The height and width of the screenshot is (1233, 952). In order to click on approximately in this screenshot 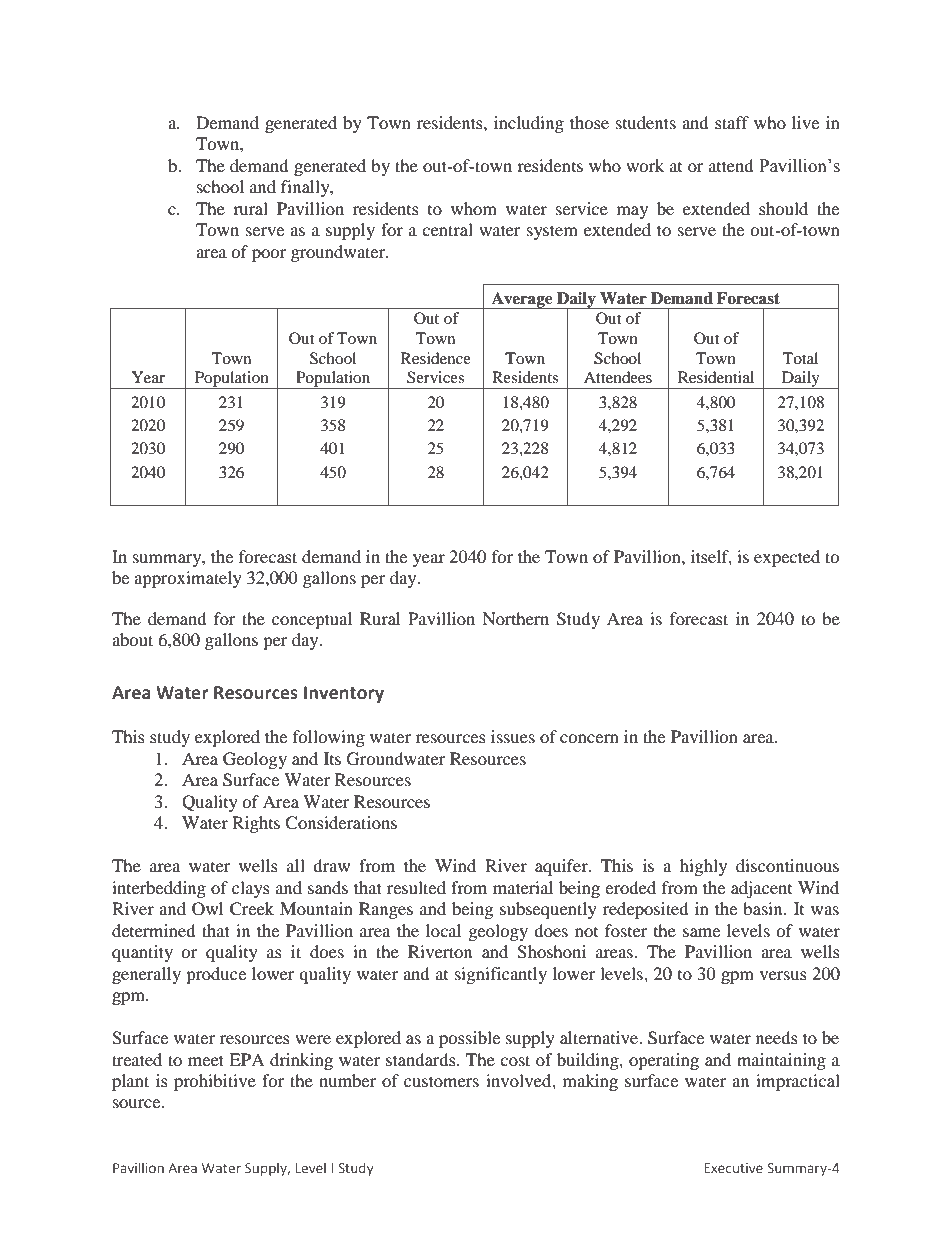, I will do `click(188, 579)`.
